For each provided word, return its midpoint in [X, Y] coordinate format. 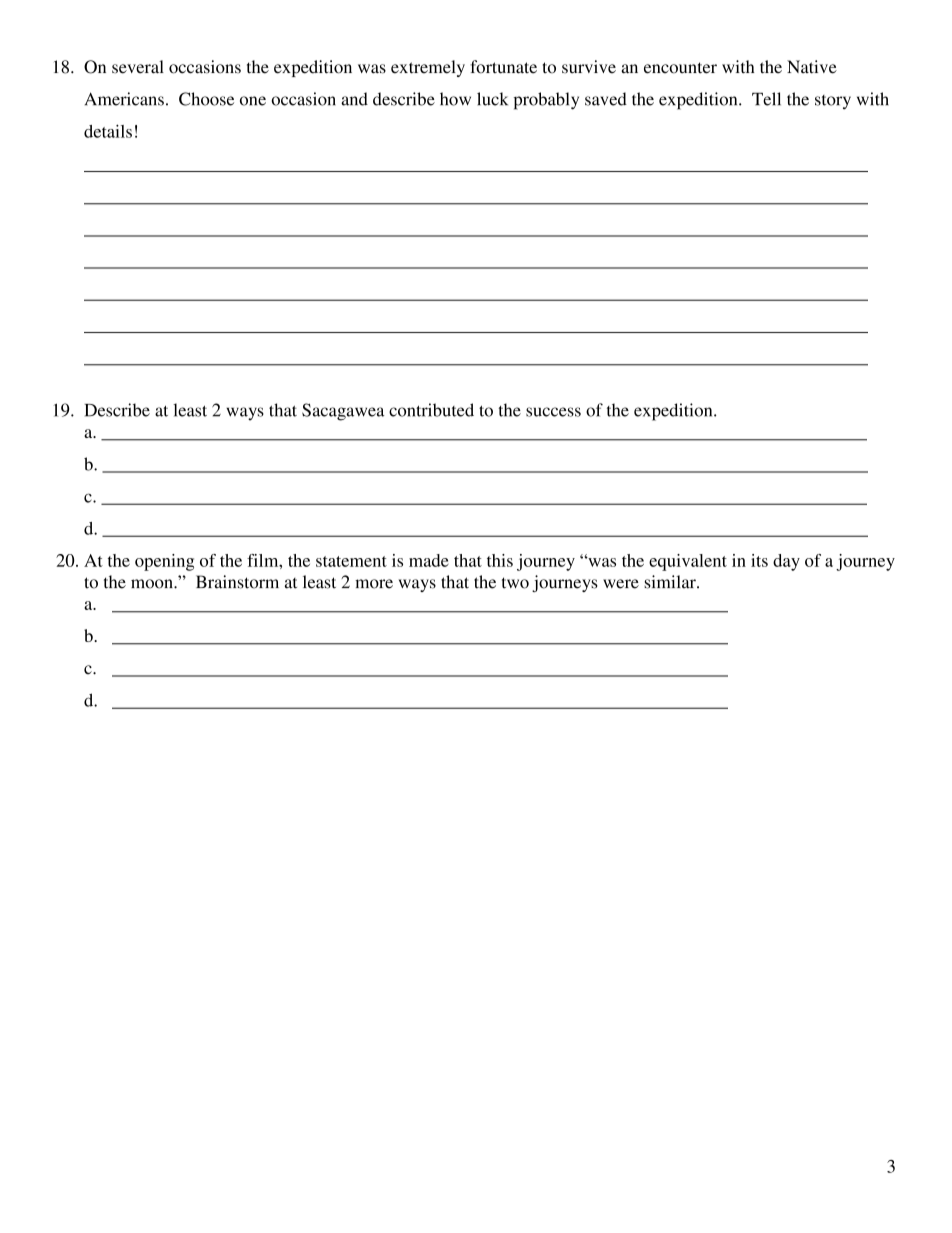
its [759, 560]
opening [164, 562]
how [455, 99]
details [108, 131]
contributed [431, 410]
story [833, 102]
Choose [206, 99]
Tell [766, 99]
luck [492, 99]
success [553, 412]
